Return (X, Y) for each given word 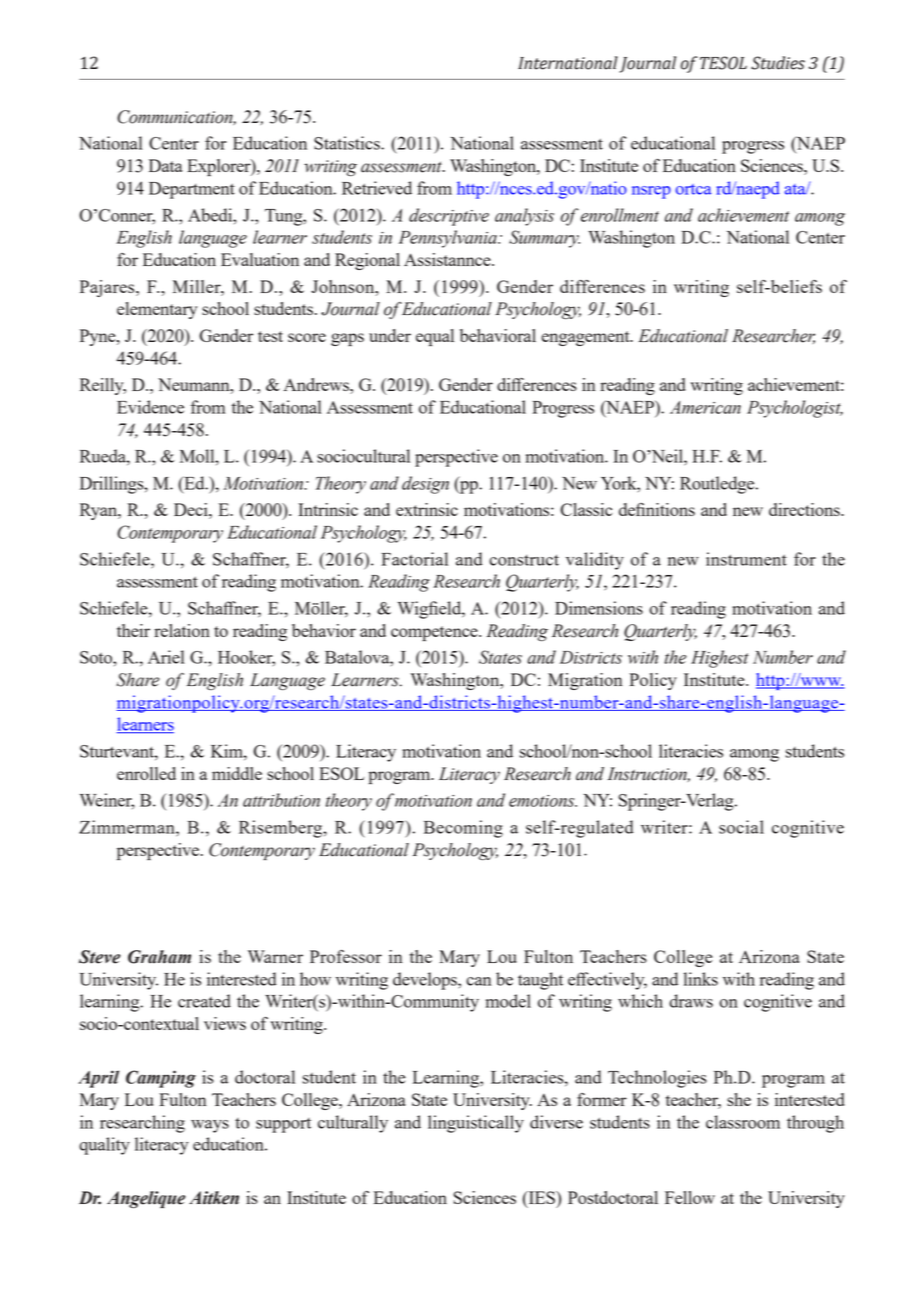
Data (166, 165)
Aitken (214, 1198)
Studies (778, 63)
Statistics (348, 143)
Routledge (718, 485)
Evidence (150, 407)
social (741, 827)
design (425, 485)
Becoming (463, 829)
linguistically (476, 1124)
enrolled (146, 773)
